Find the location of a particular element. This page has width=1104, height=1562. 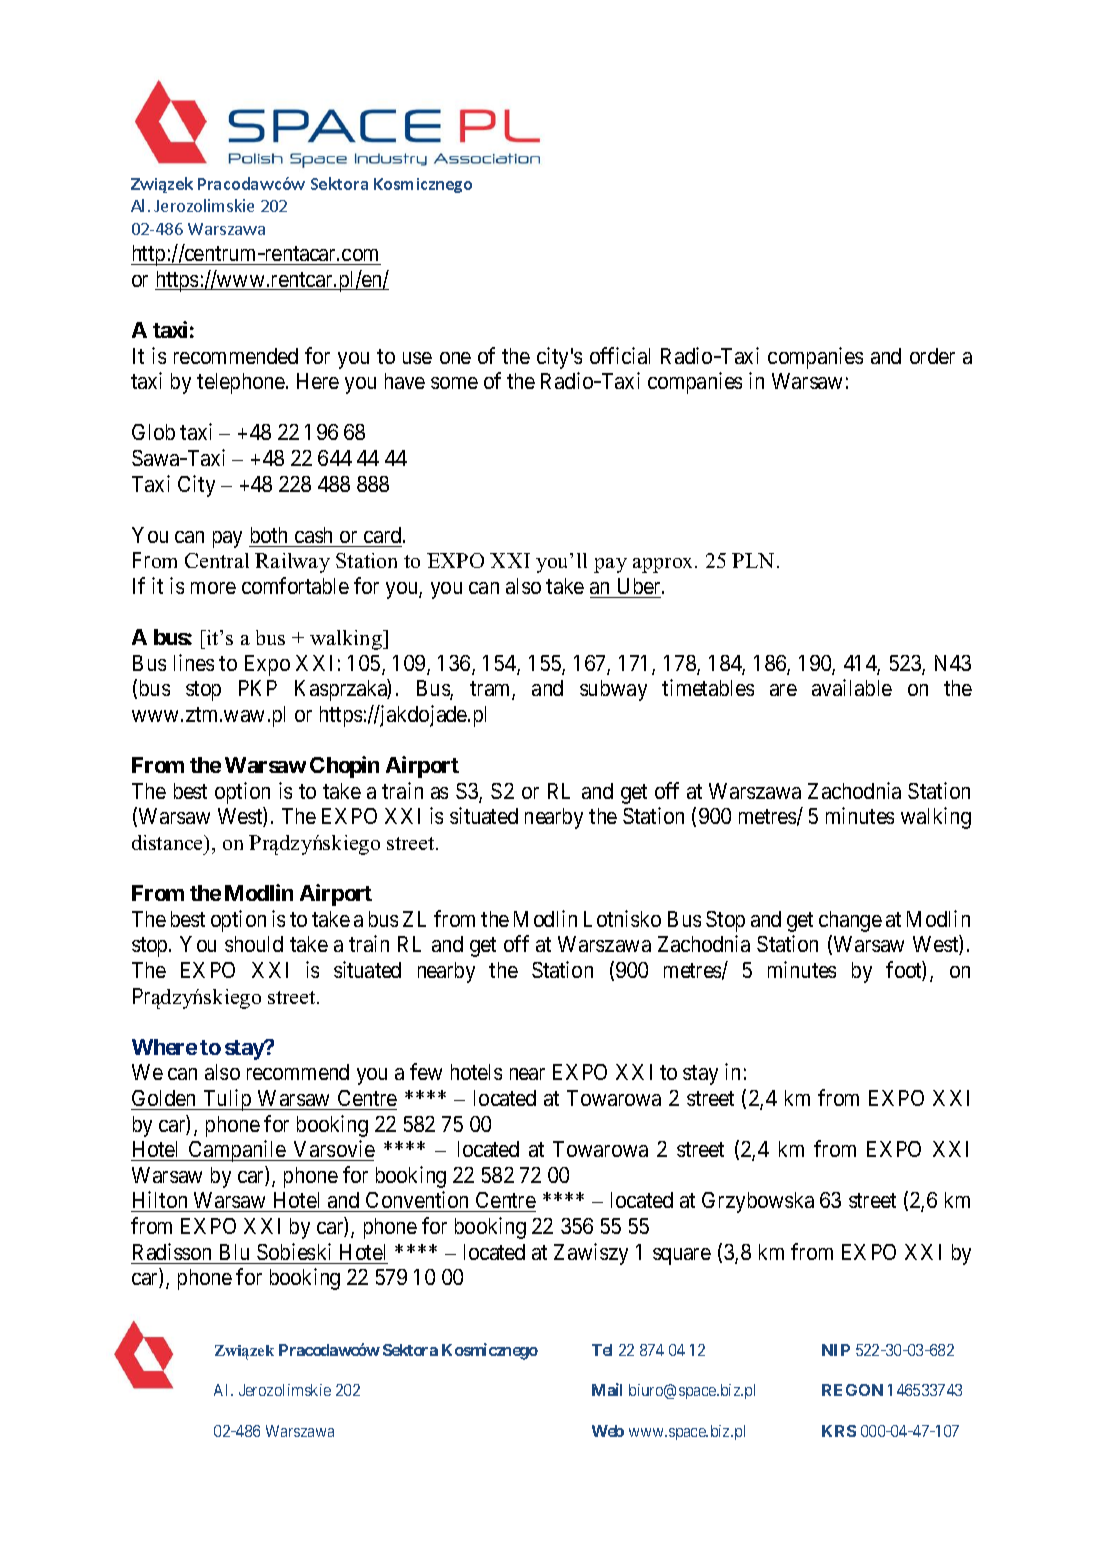

should is located at coordinates (254, 944).
